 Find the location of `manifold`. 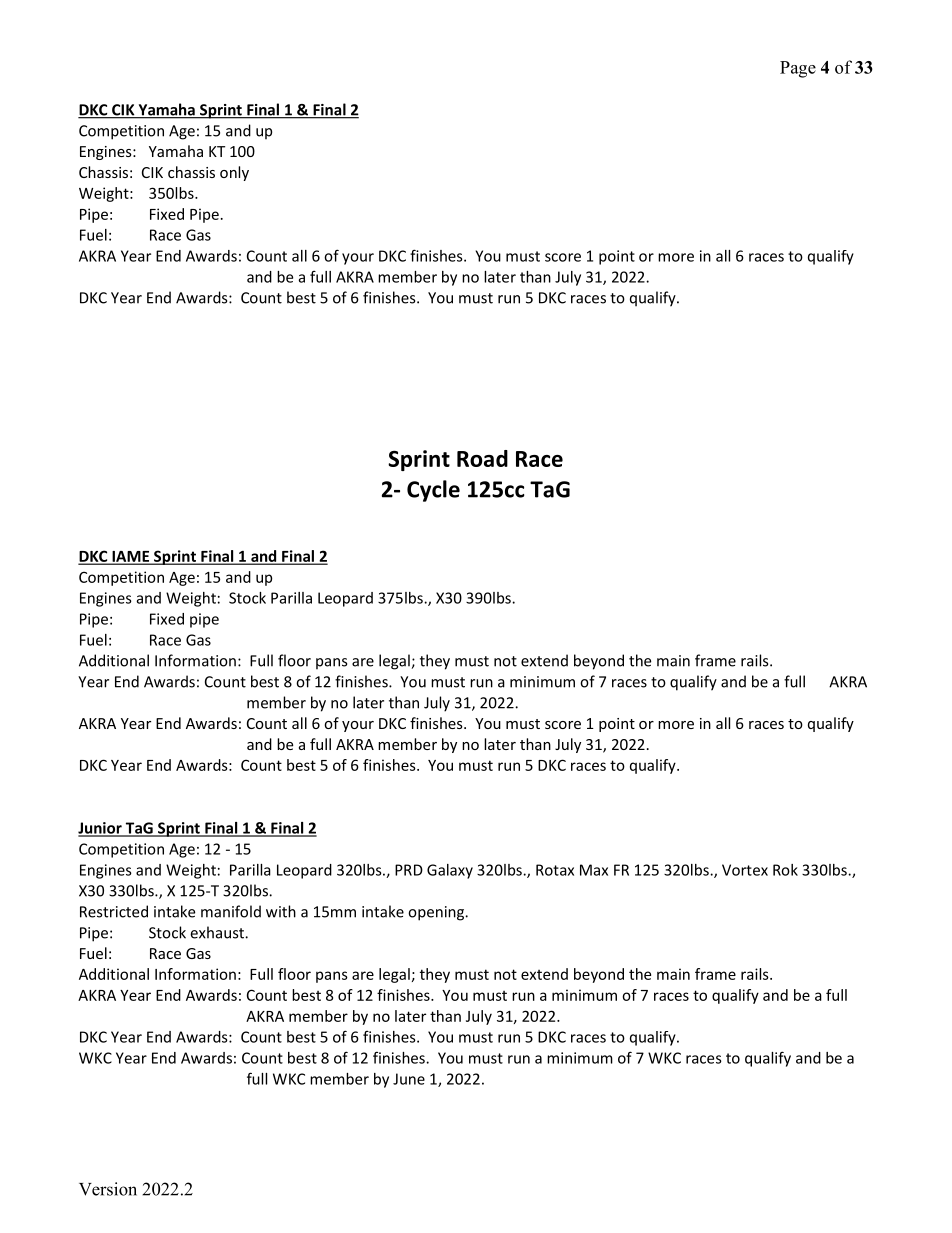

manifold is located at coordinates (231, 911).
